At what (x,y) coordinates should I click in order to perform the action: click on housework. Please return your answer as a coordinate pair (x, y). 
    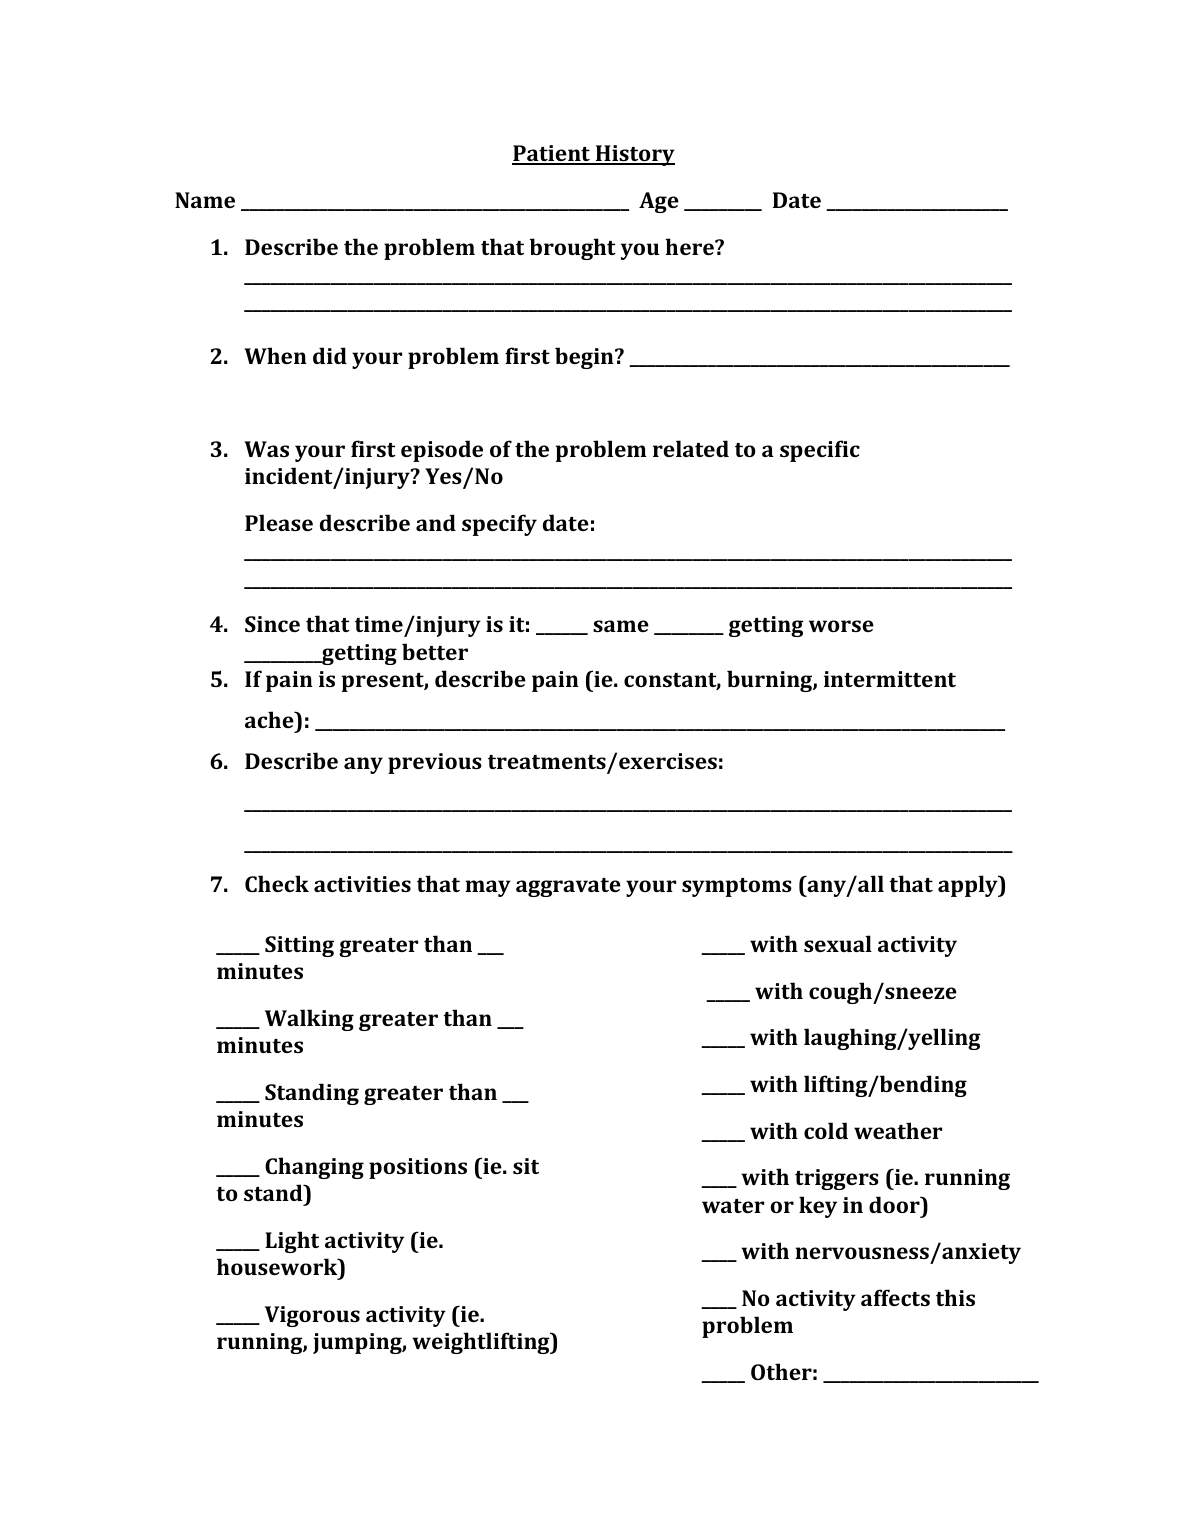
    Looking at the image, I should click on (278, 1266).
